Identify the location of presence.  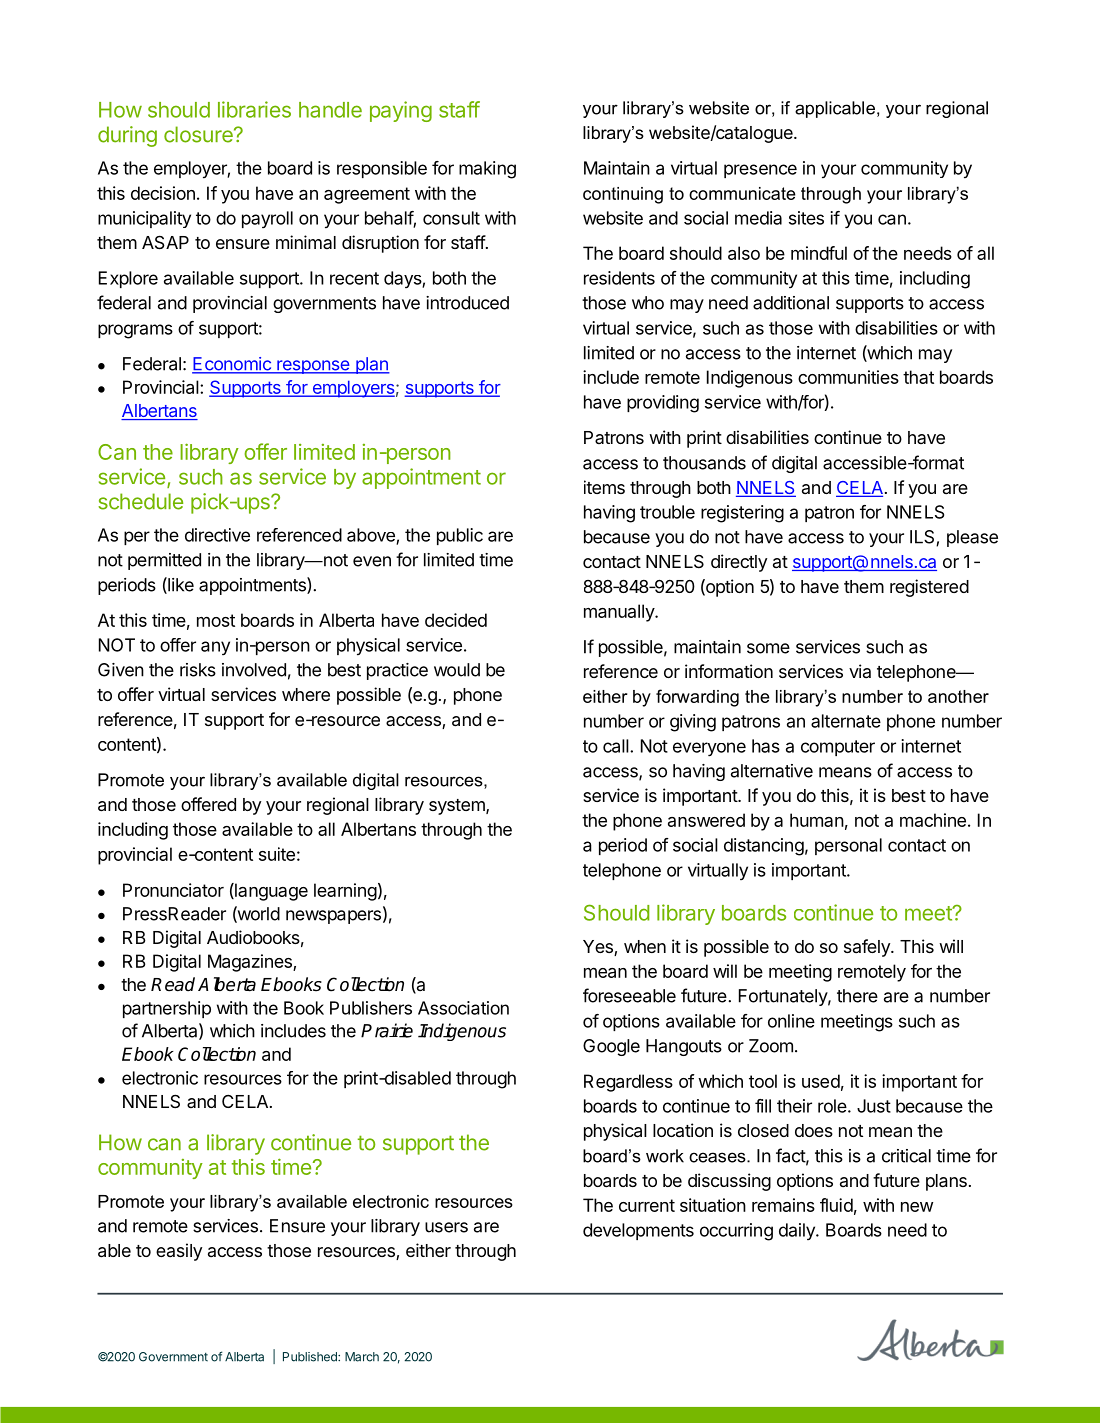
(760, 171).
